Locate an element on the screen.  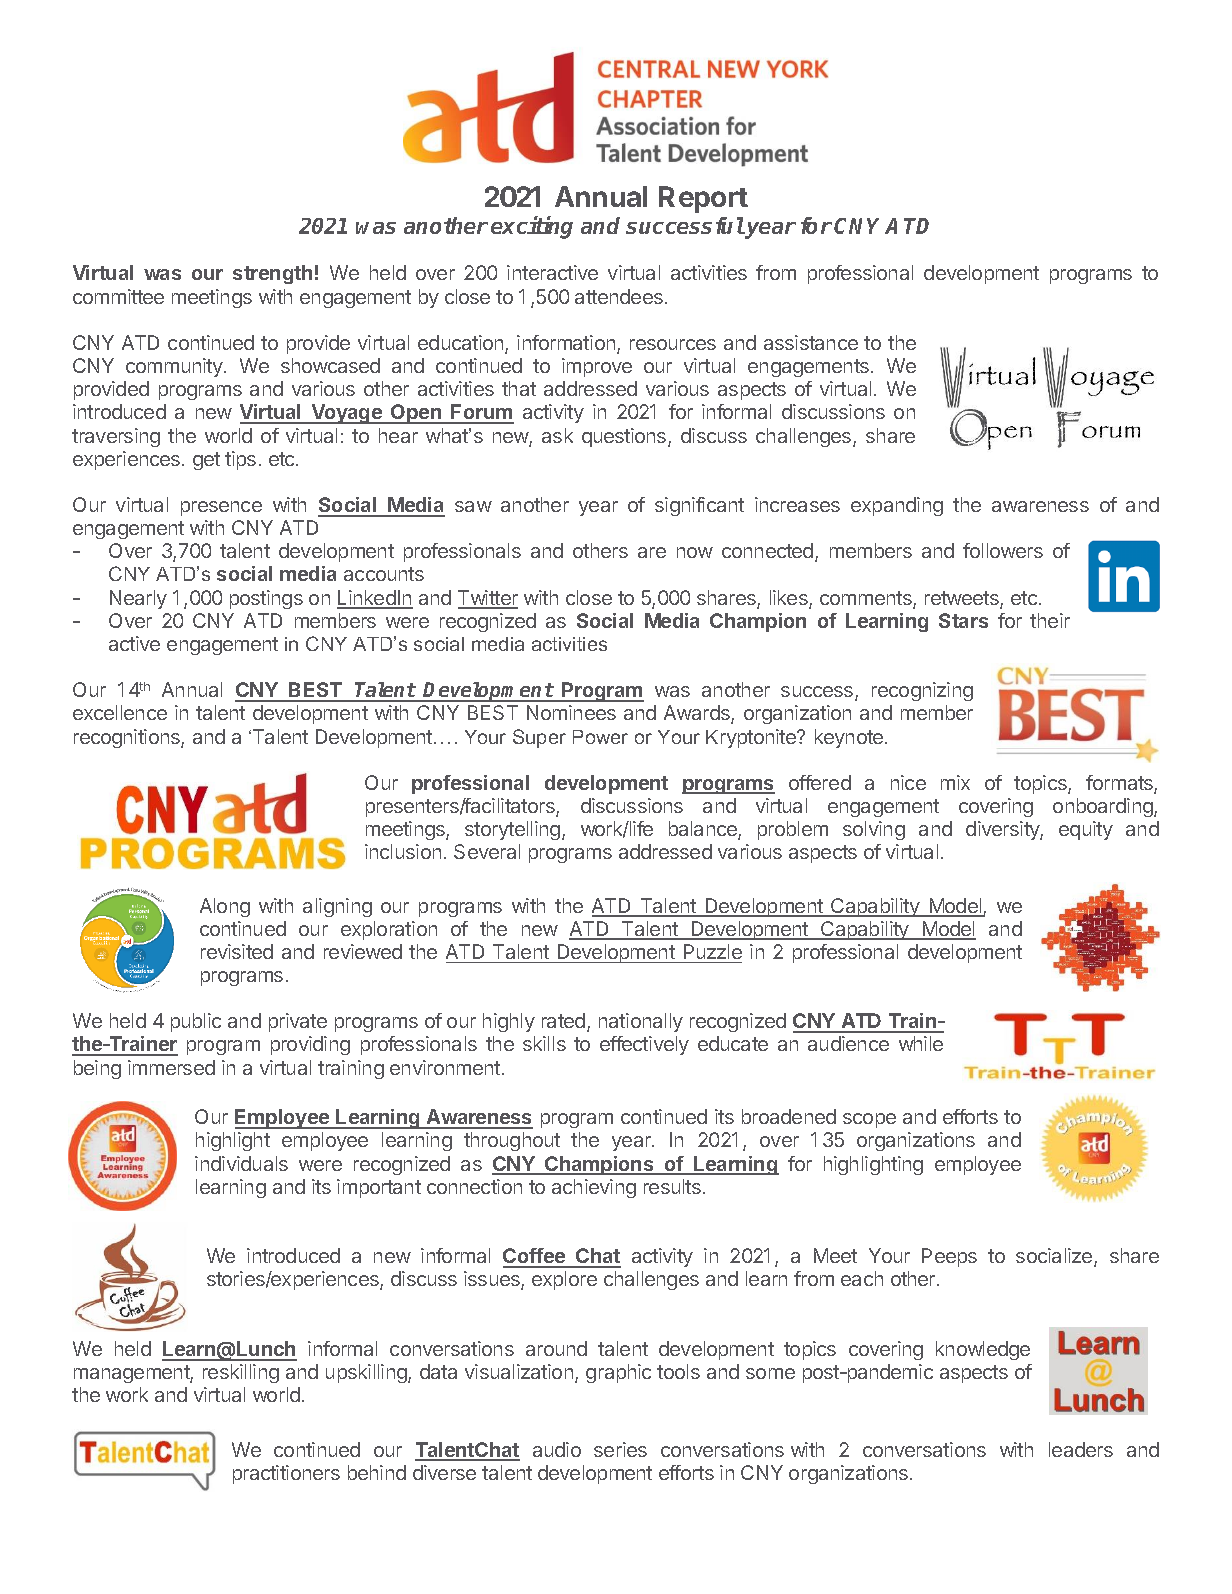
practitioners is located at coordinates (286, 1474).
